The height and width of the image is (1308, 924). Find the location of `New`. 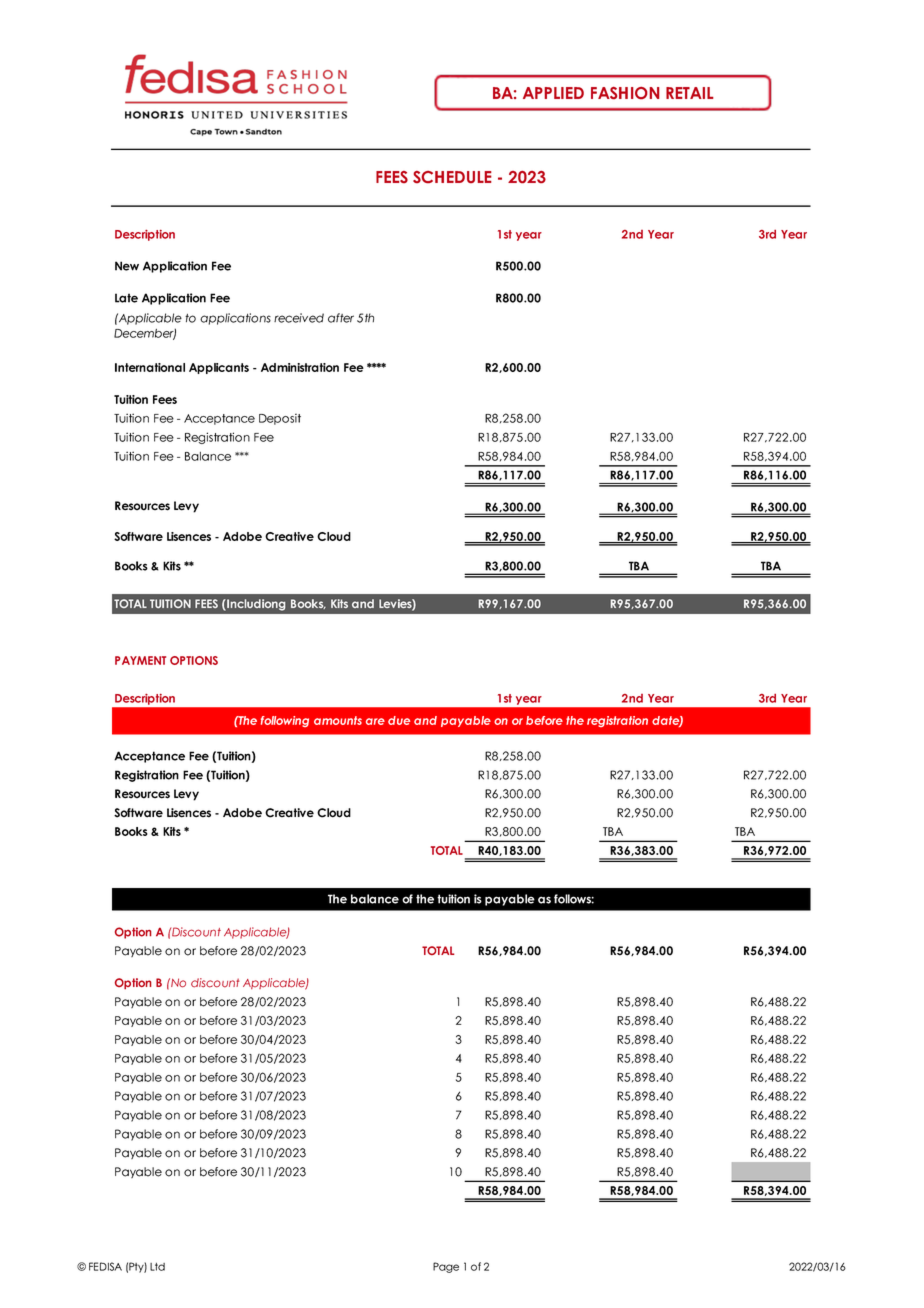

New is located at coordinates (127, 266).
